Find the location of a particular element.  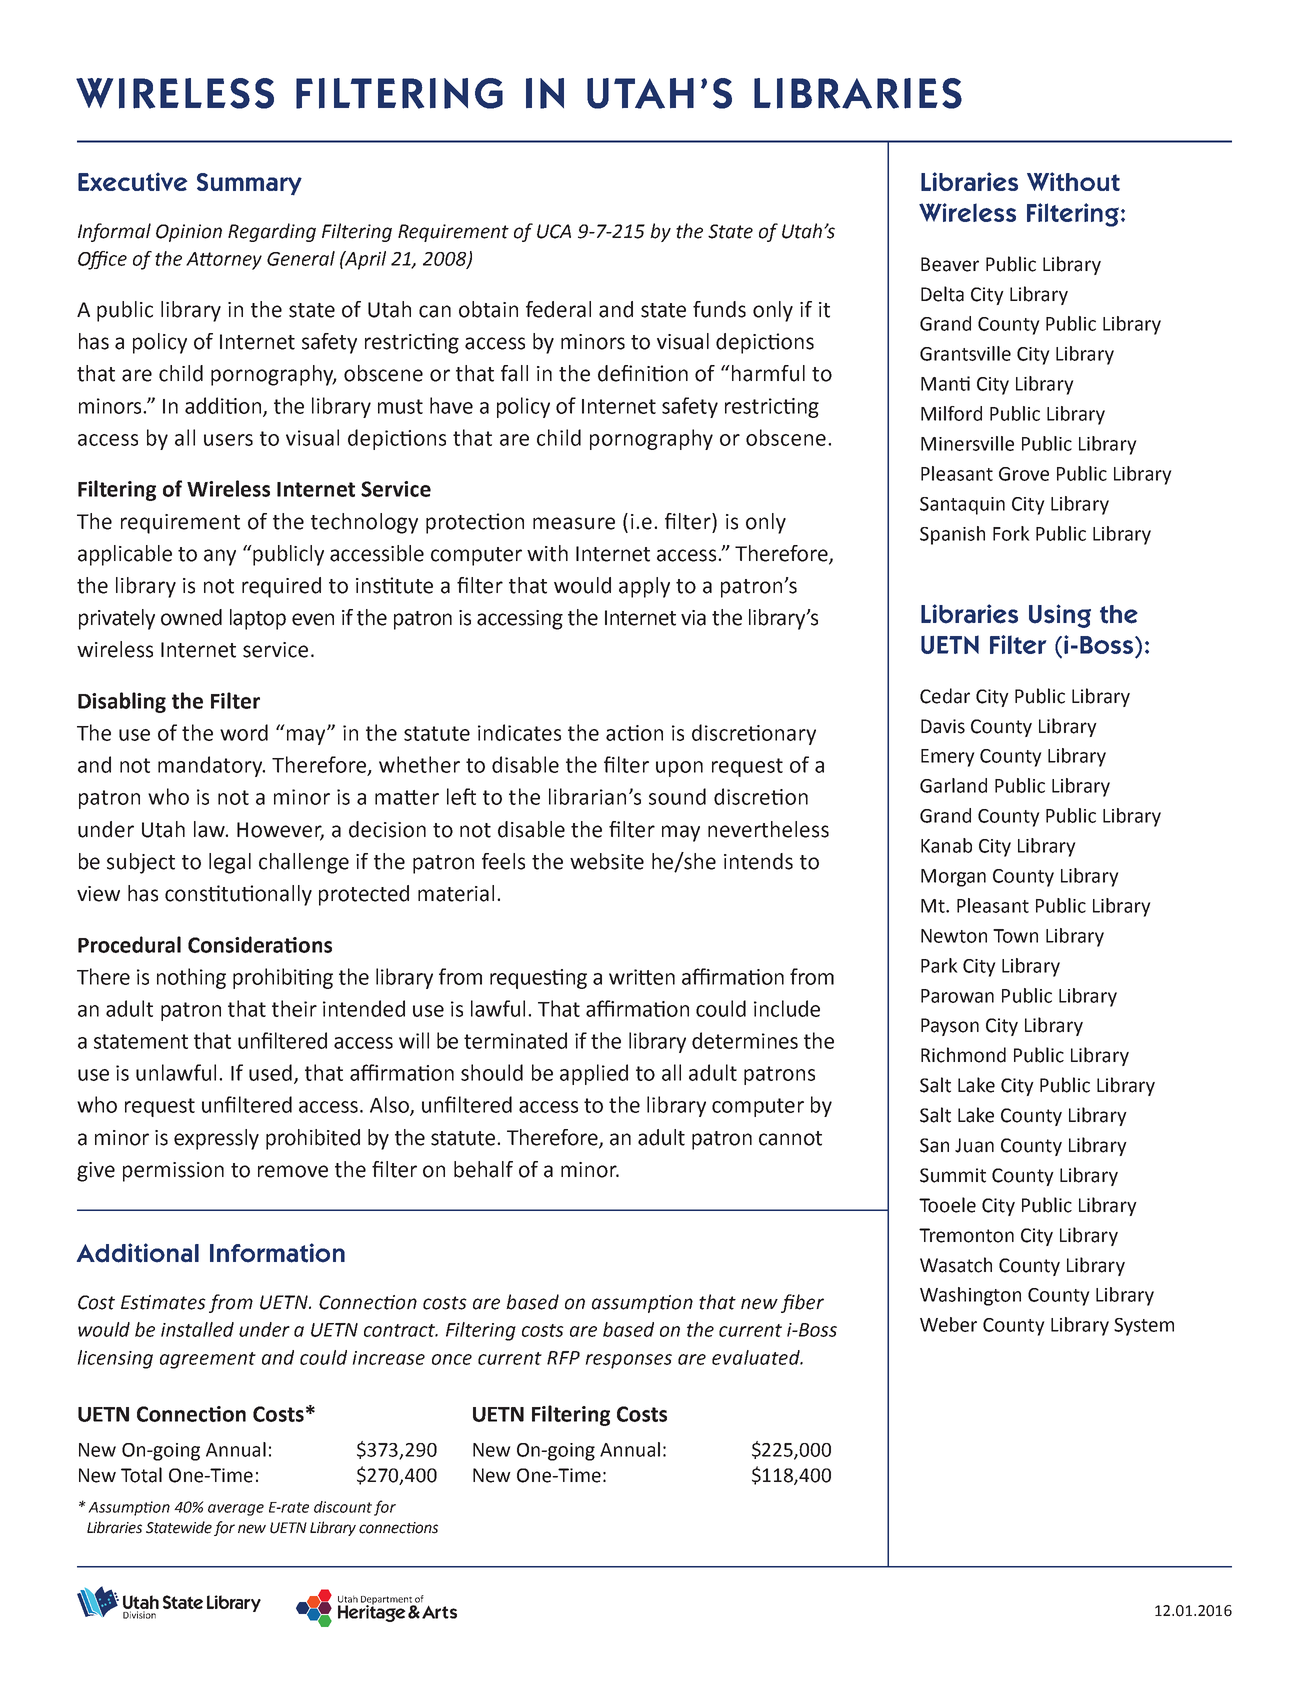

average is located at coordinates (236, 1510).
